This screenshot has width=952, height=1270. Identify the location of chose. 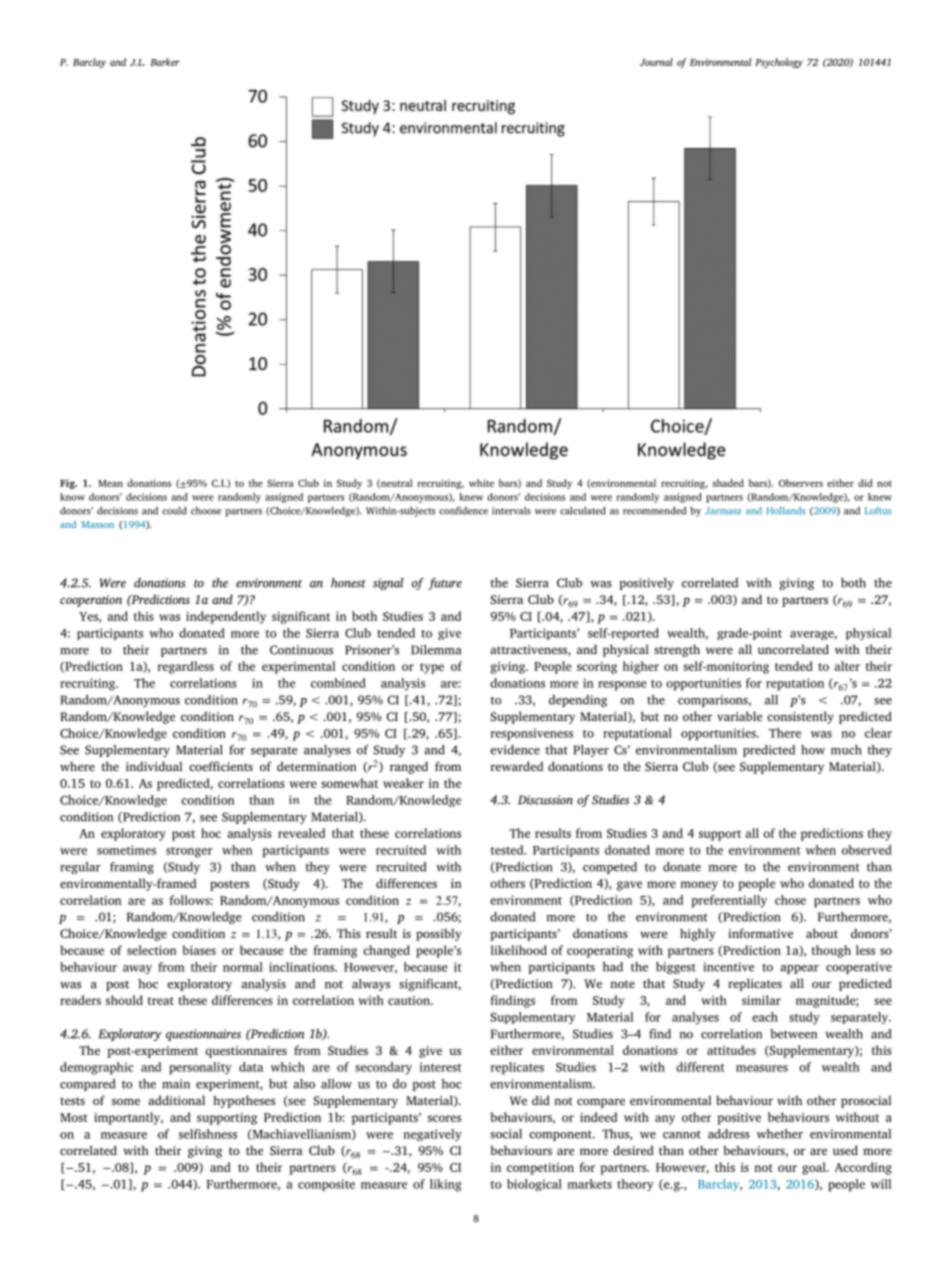
(790, 900).
